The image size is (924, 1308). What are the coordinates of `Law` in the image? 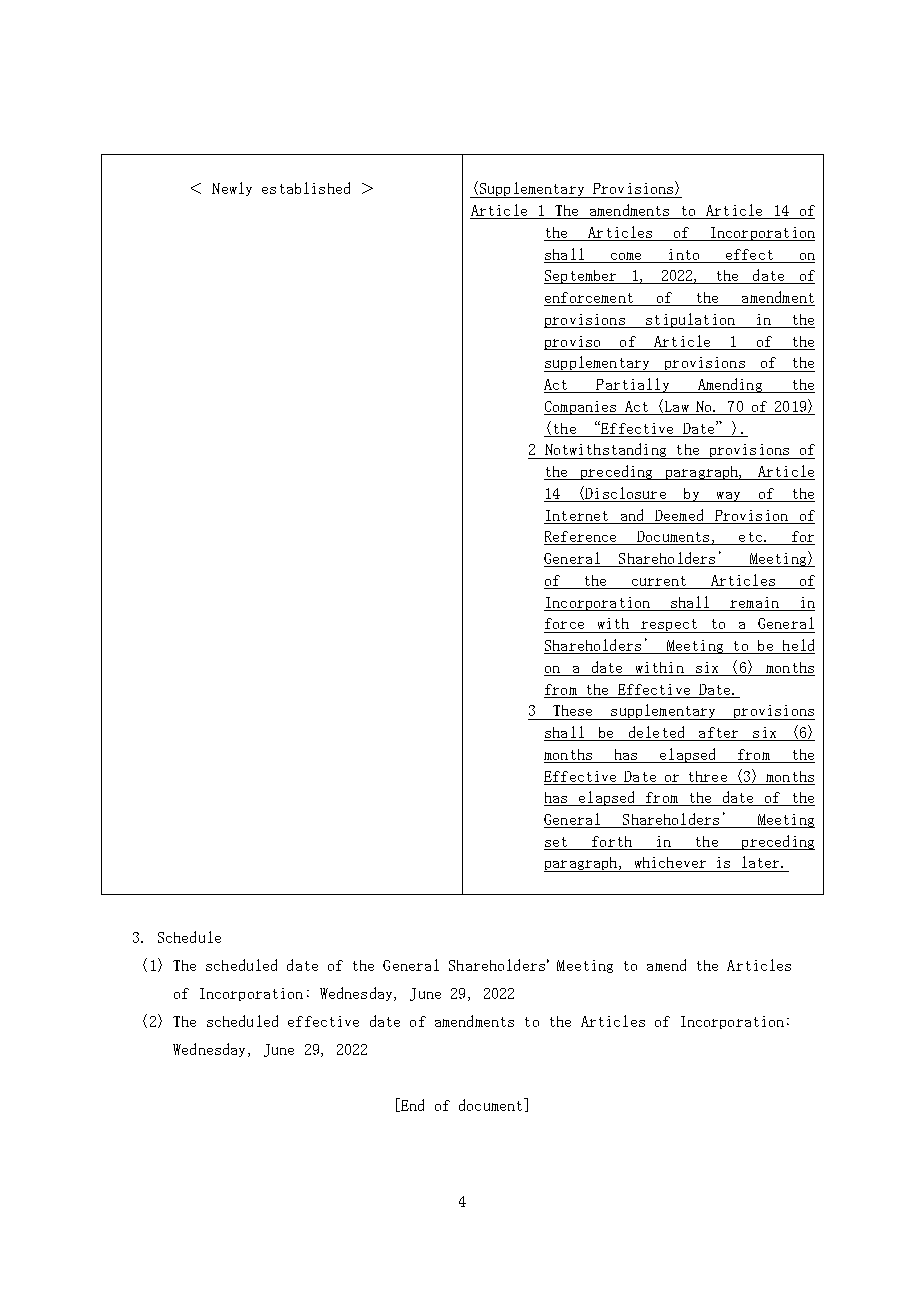 It's located at (675, 406).
